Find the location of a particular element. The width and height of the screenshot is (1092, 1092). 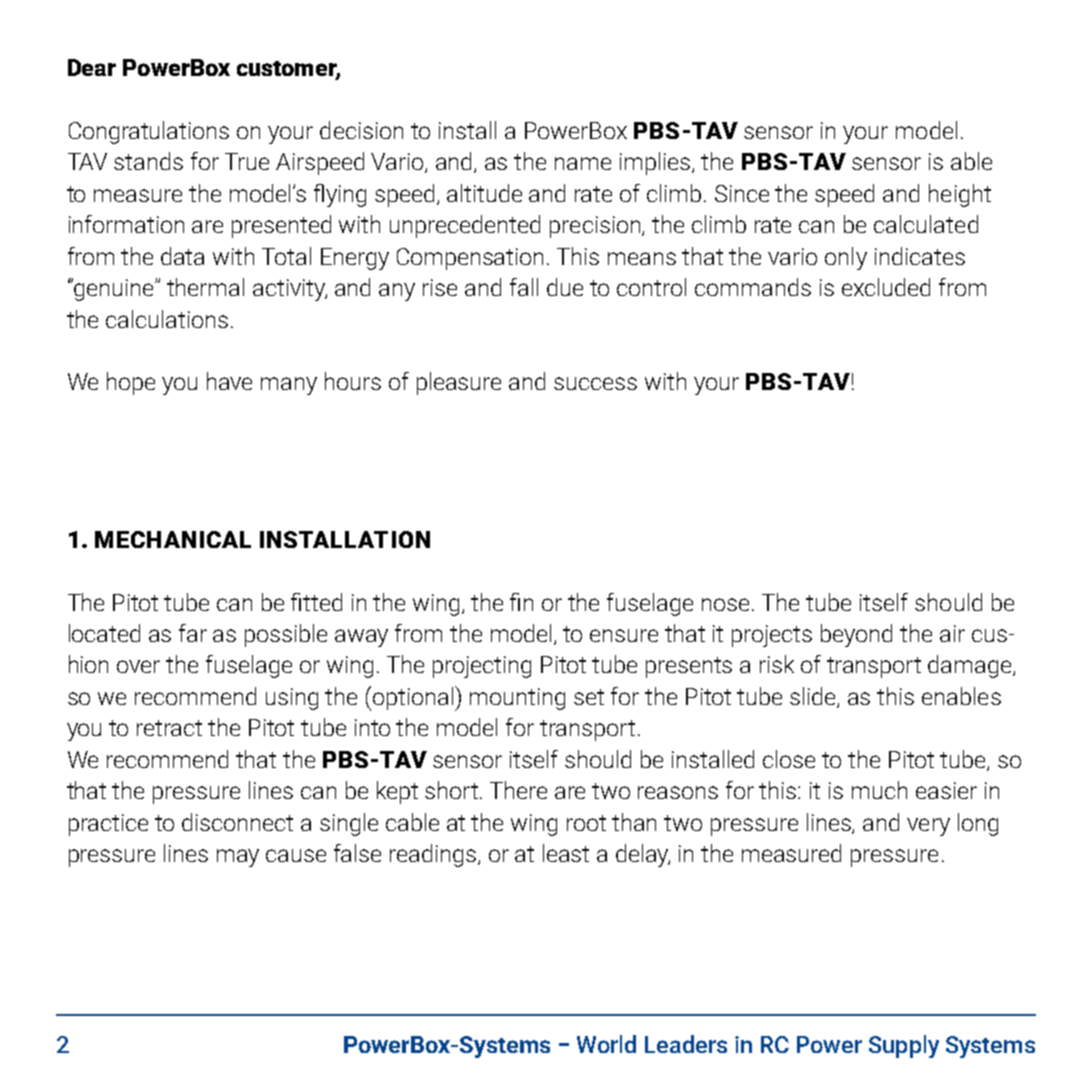

name is located at coordinates (583, 163).
